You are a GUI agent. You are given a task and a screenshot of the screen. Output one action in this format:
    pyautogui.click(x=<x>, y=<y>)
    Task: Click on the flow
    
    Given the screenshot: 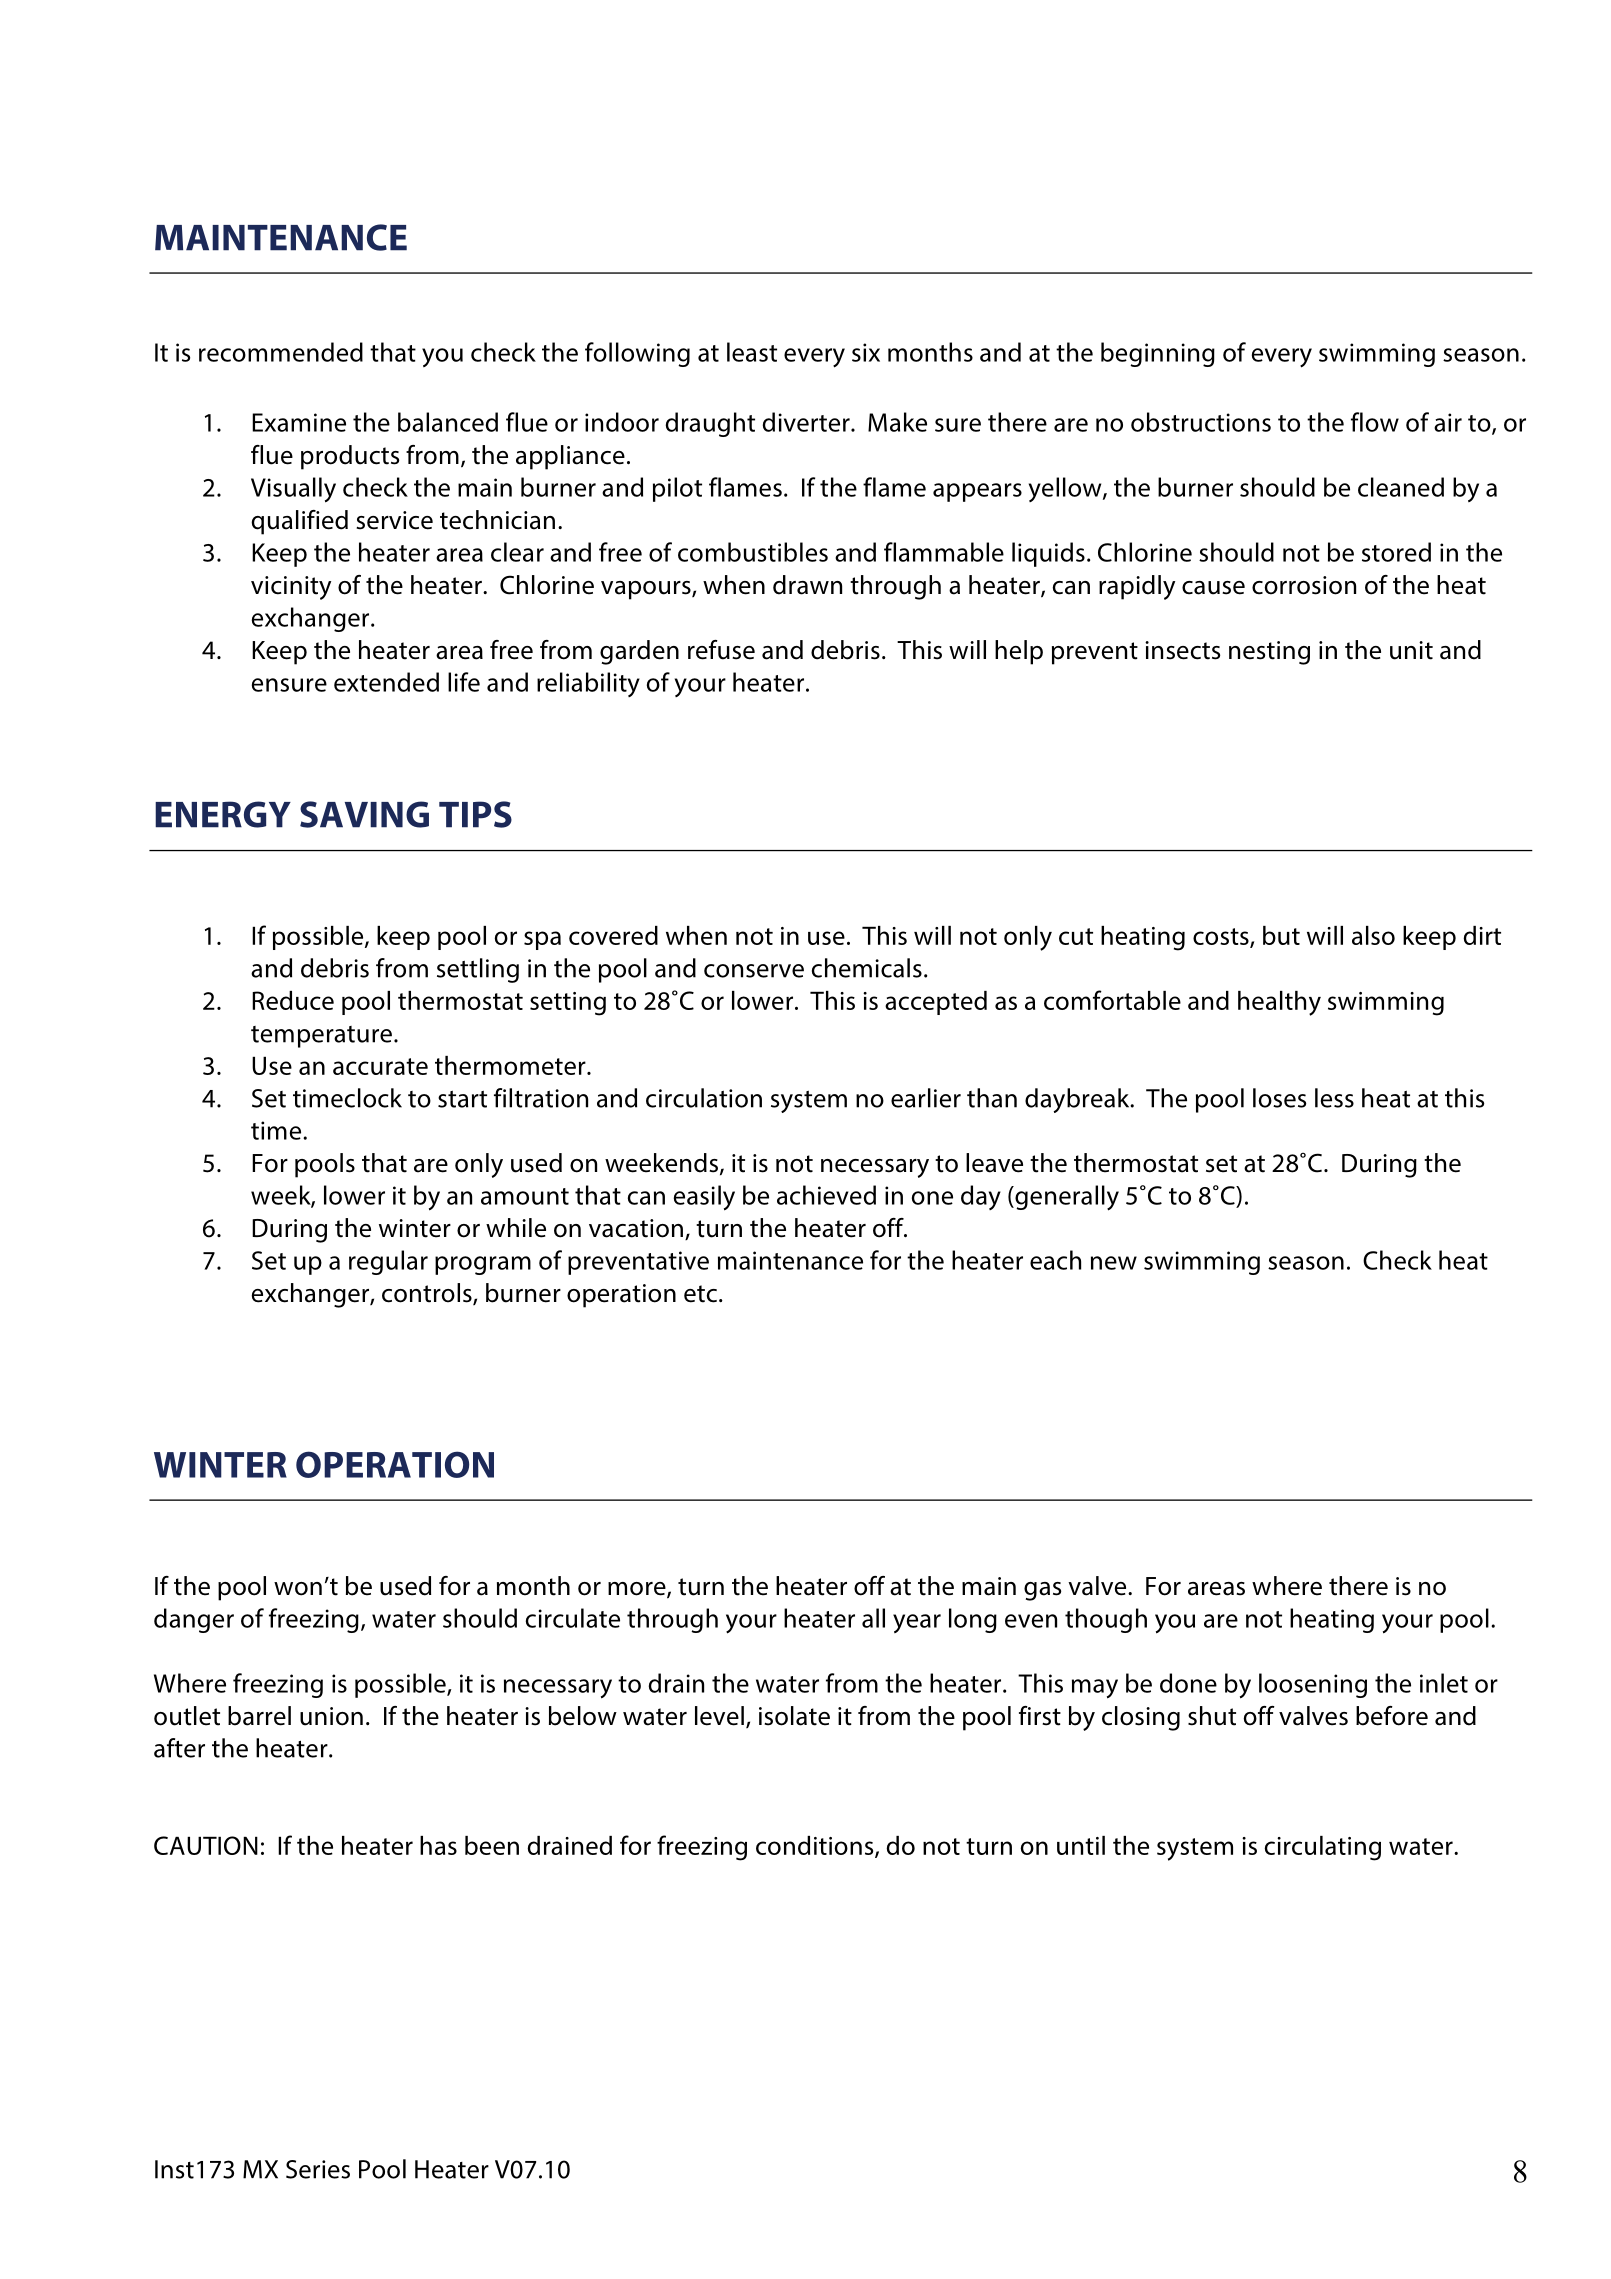 What is the action you would take?
    pyautogui.click(x=1375, y=422)
